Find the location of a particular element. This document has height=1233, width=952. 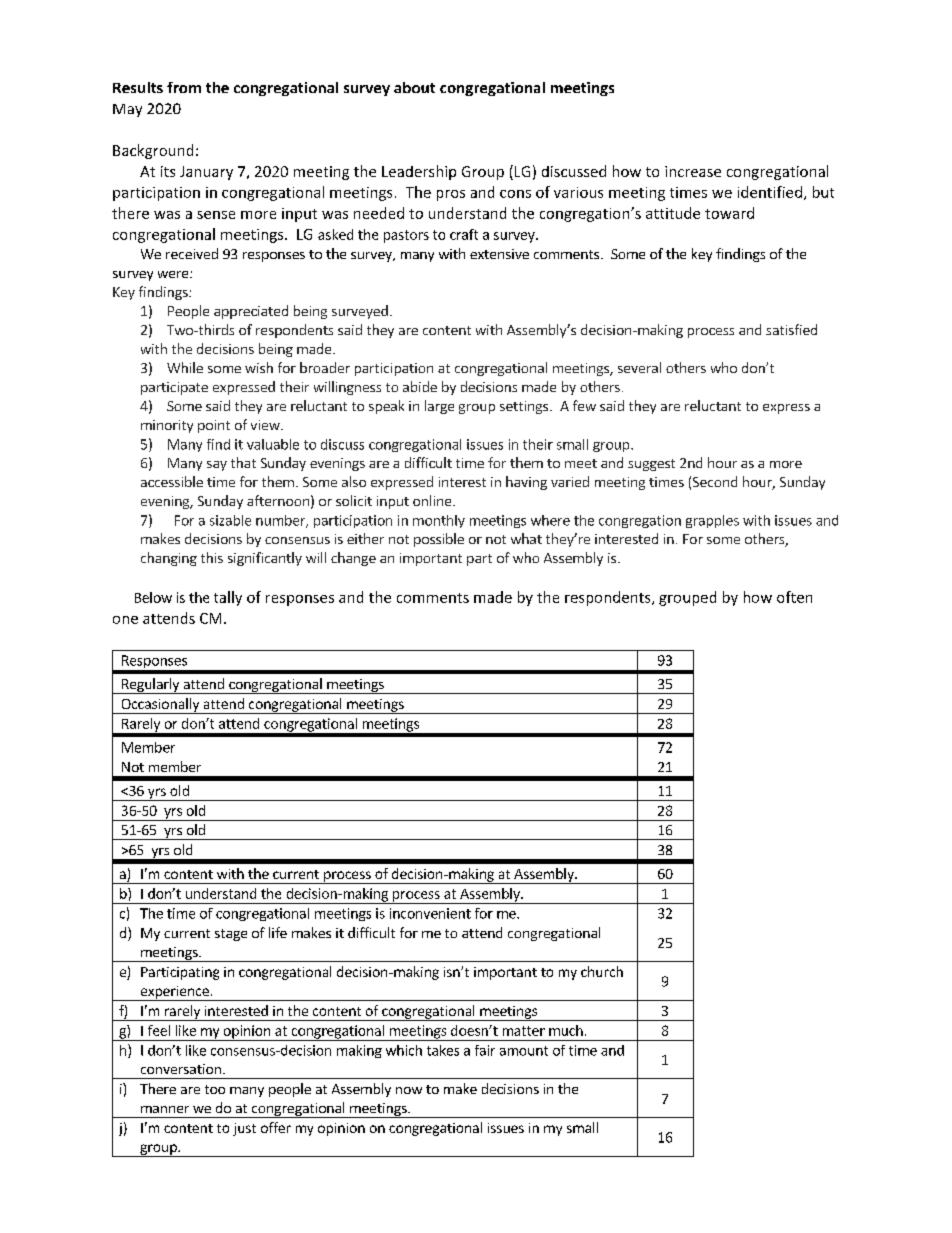

increase is located at coordinates (693, 171).
